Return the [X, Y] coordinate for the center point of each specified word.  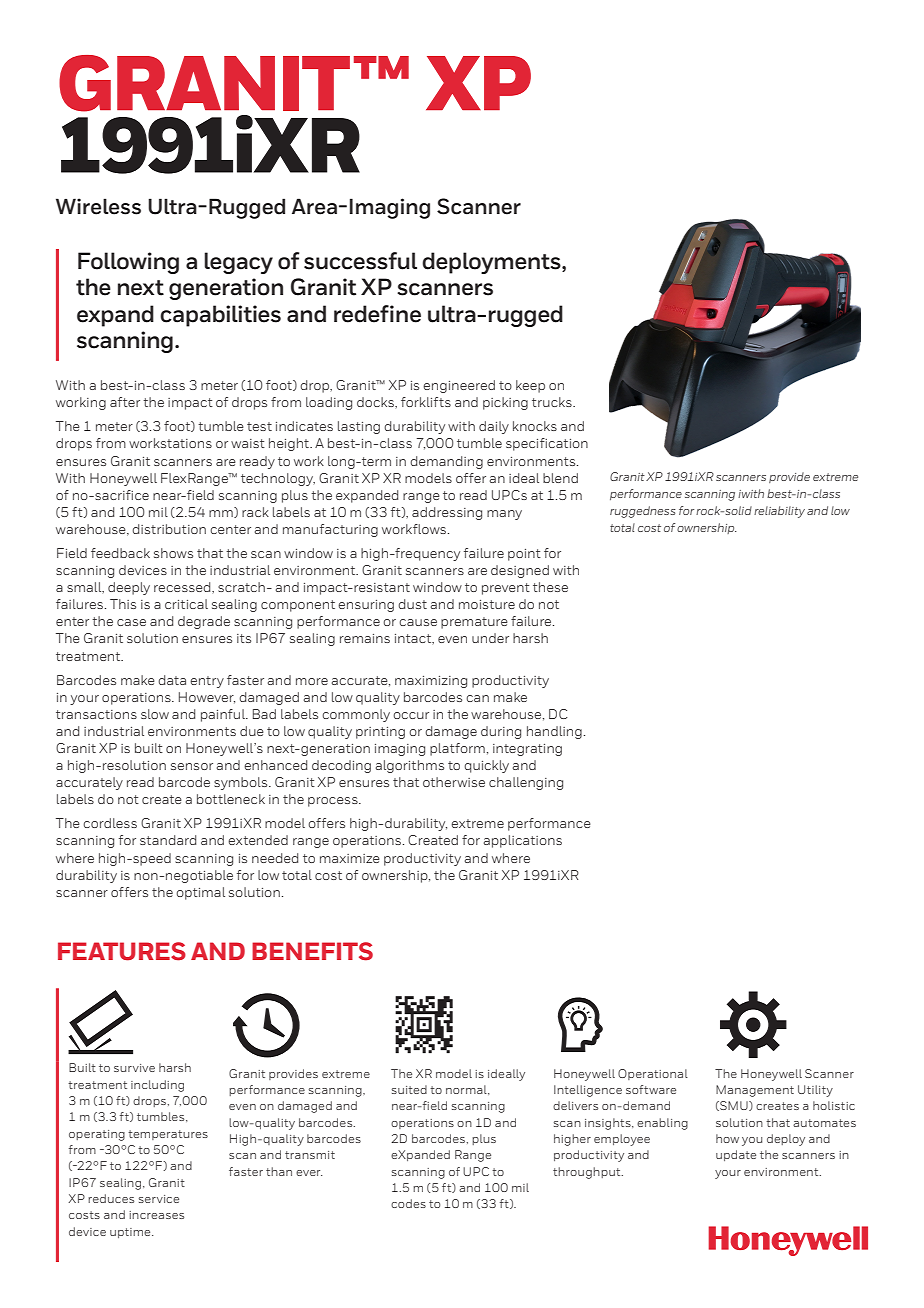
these [550, 587]
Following [128, 263]
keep [530, 386]
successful [360, 261]
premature [474, 623]
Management [755, 1091]
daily [494, 427]
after [125, 402]
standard [168, 840]
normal [467, 1090]
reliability [779, 512]
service [159, 1199]
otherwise [454, 782]
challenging [526, 783]
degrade [204, 622]
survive [134, 1068]
